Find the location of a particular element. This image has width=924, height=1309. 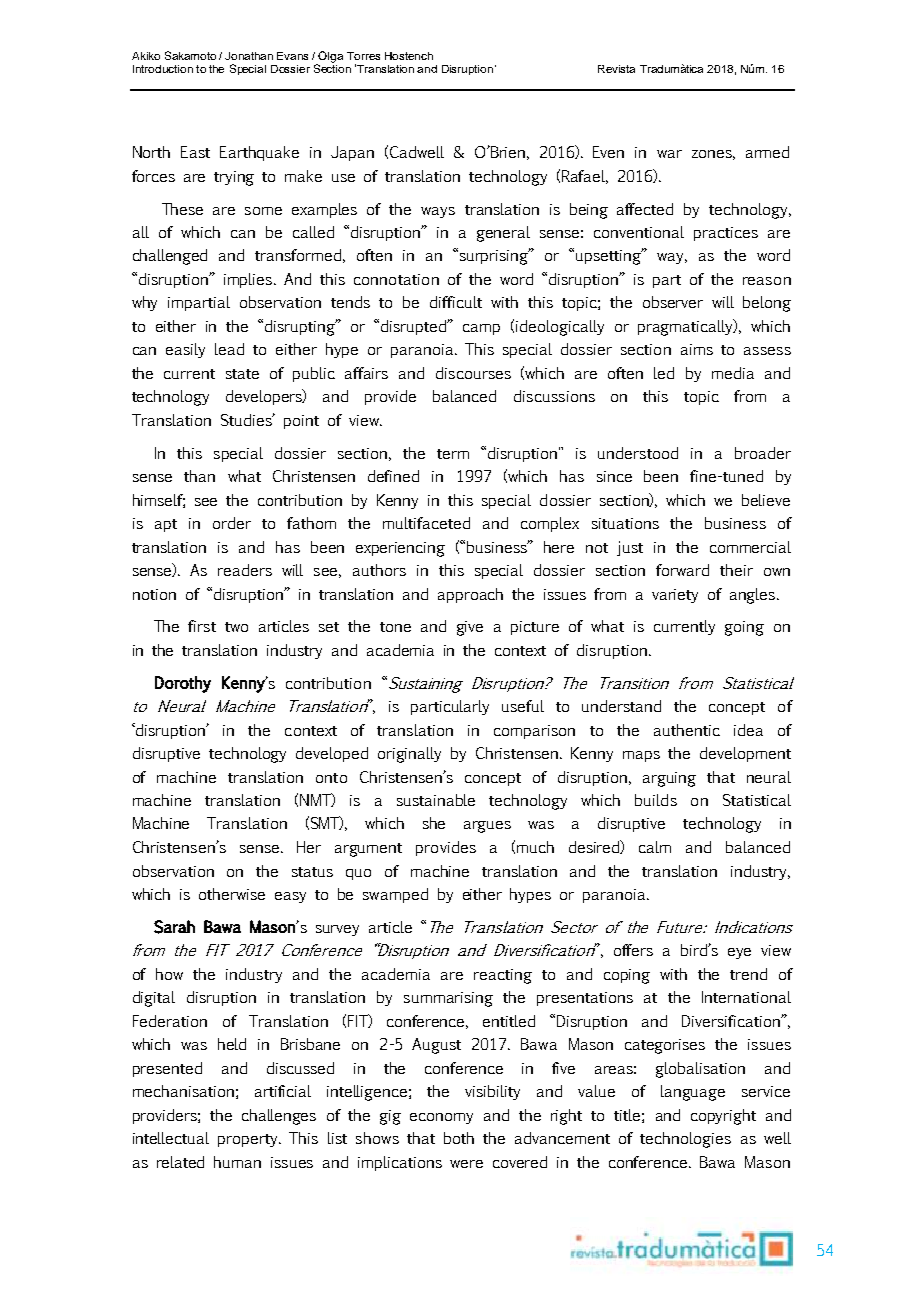

arguing is located at coordinates (669, 779).
